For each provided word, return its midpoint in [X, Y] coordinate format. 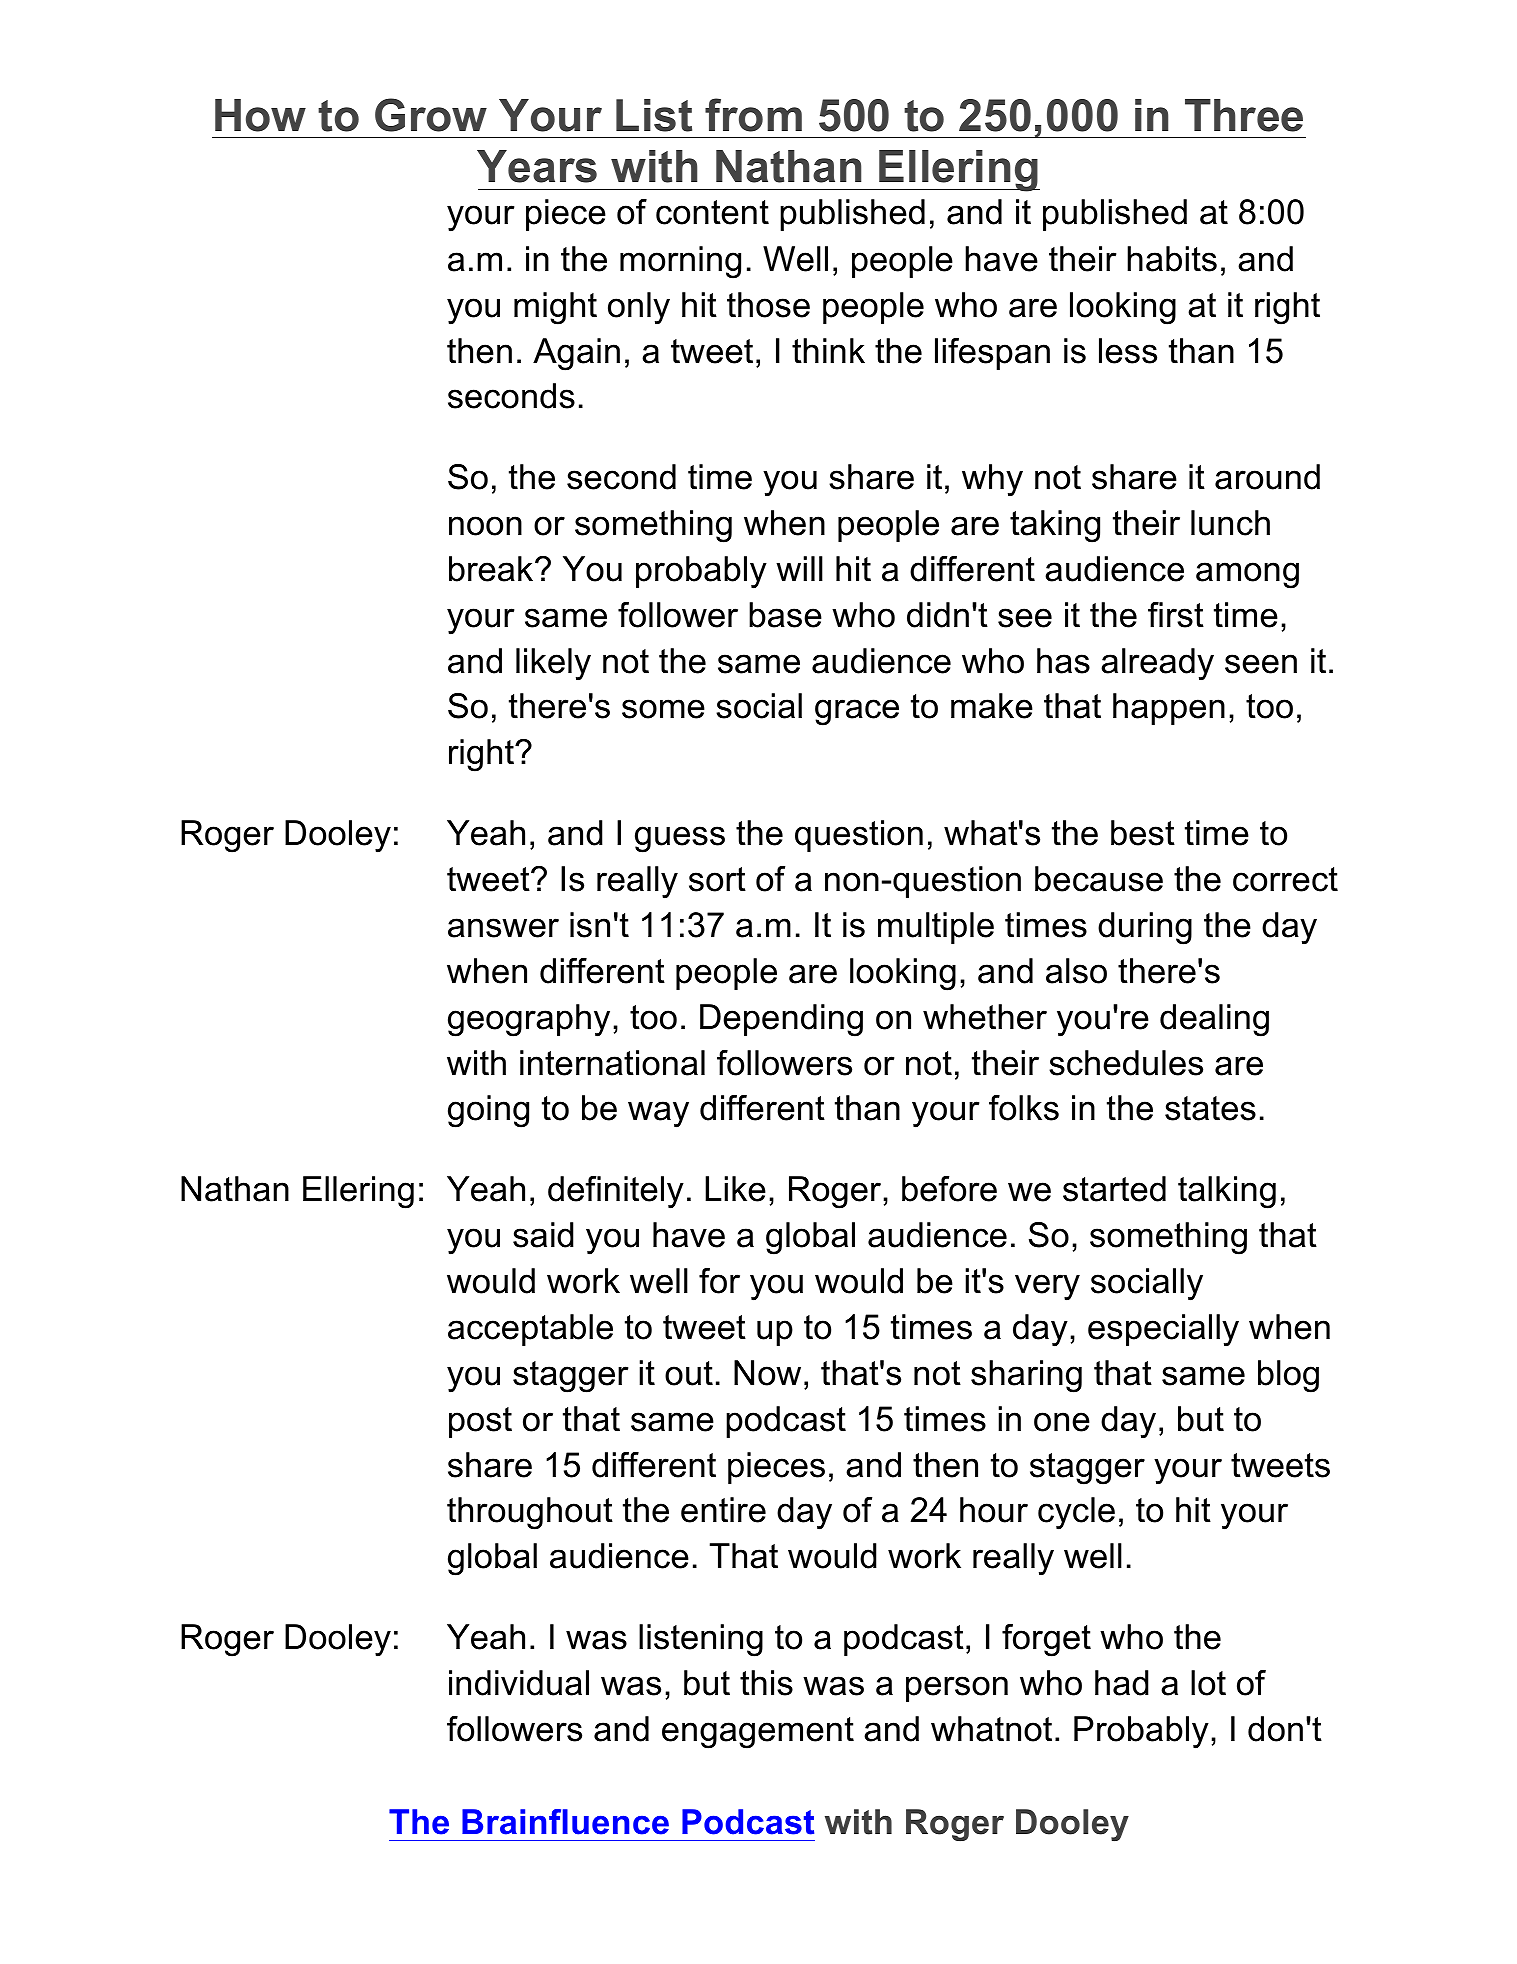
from [753, 115]
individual [519, 1683]
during [1145, 928]
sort [717, 879]
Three [1244, 115]
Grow [431, 115]
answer [503, 928]
